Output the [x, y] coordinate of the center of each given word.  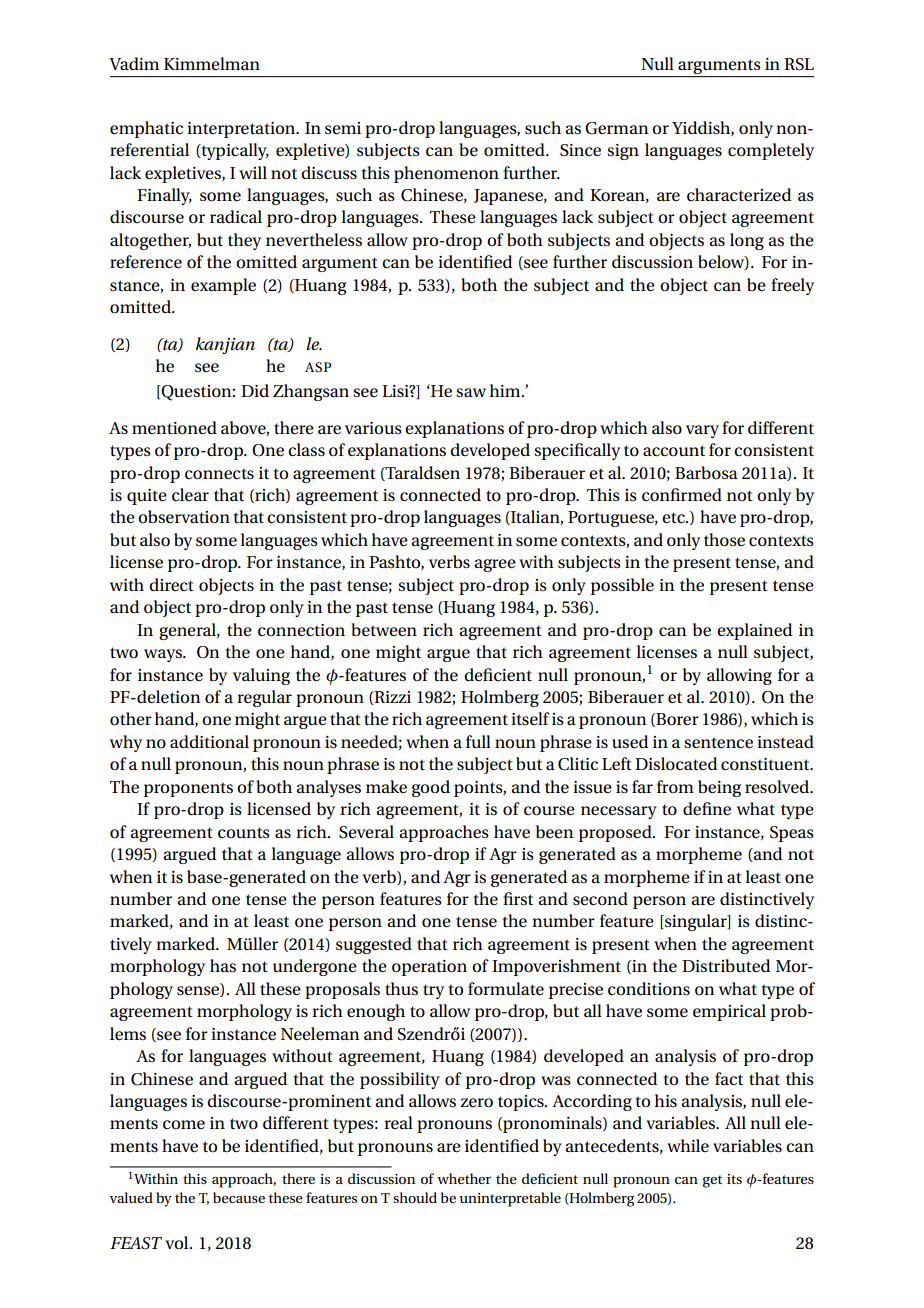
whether [464, 1178]
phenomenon [446, 174]
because [239, 1197]
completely [771, 151]
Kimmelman [212, 64]
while [688, 1145]
